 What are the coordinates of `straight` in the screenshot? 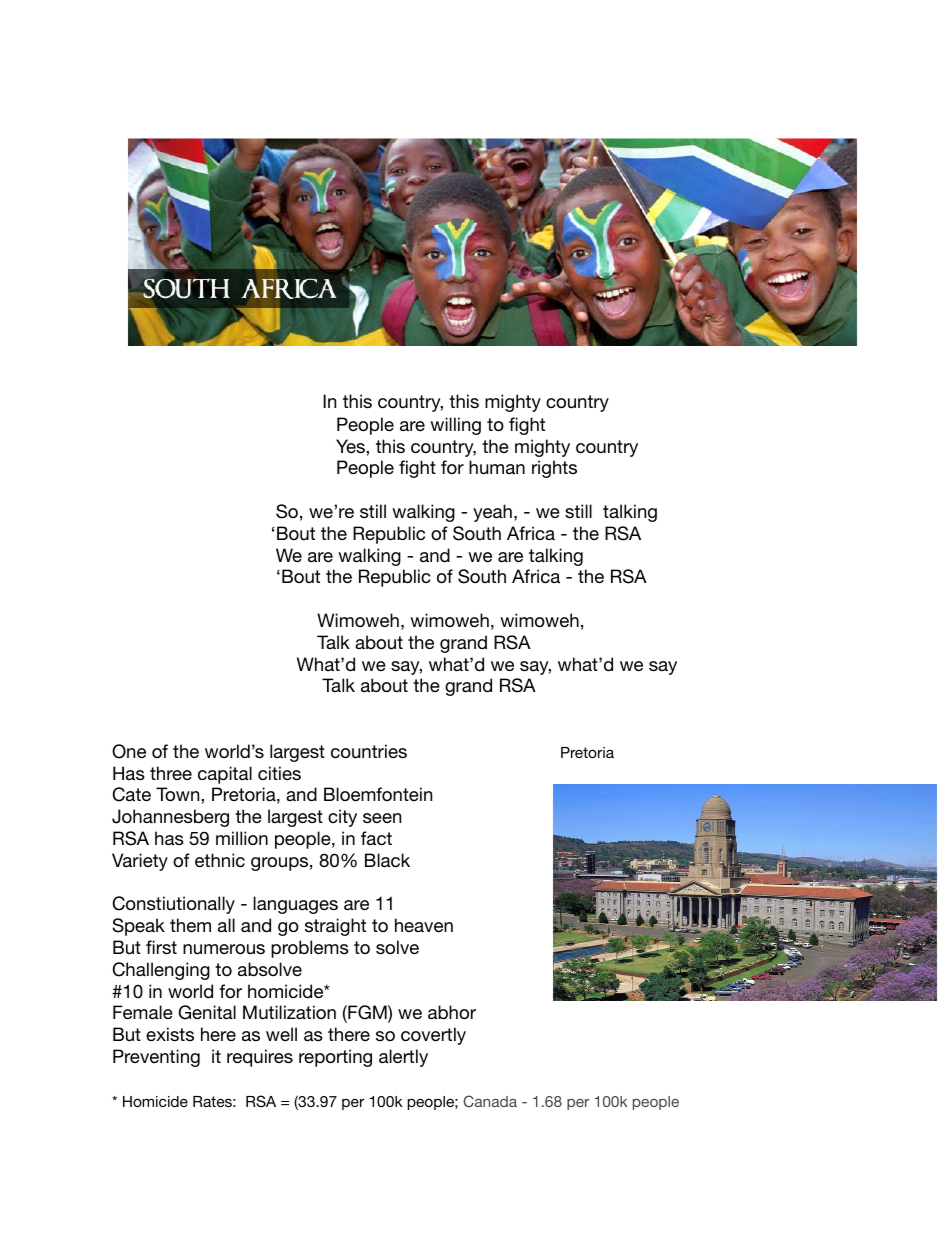 It's located at (335, 927).
